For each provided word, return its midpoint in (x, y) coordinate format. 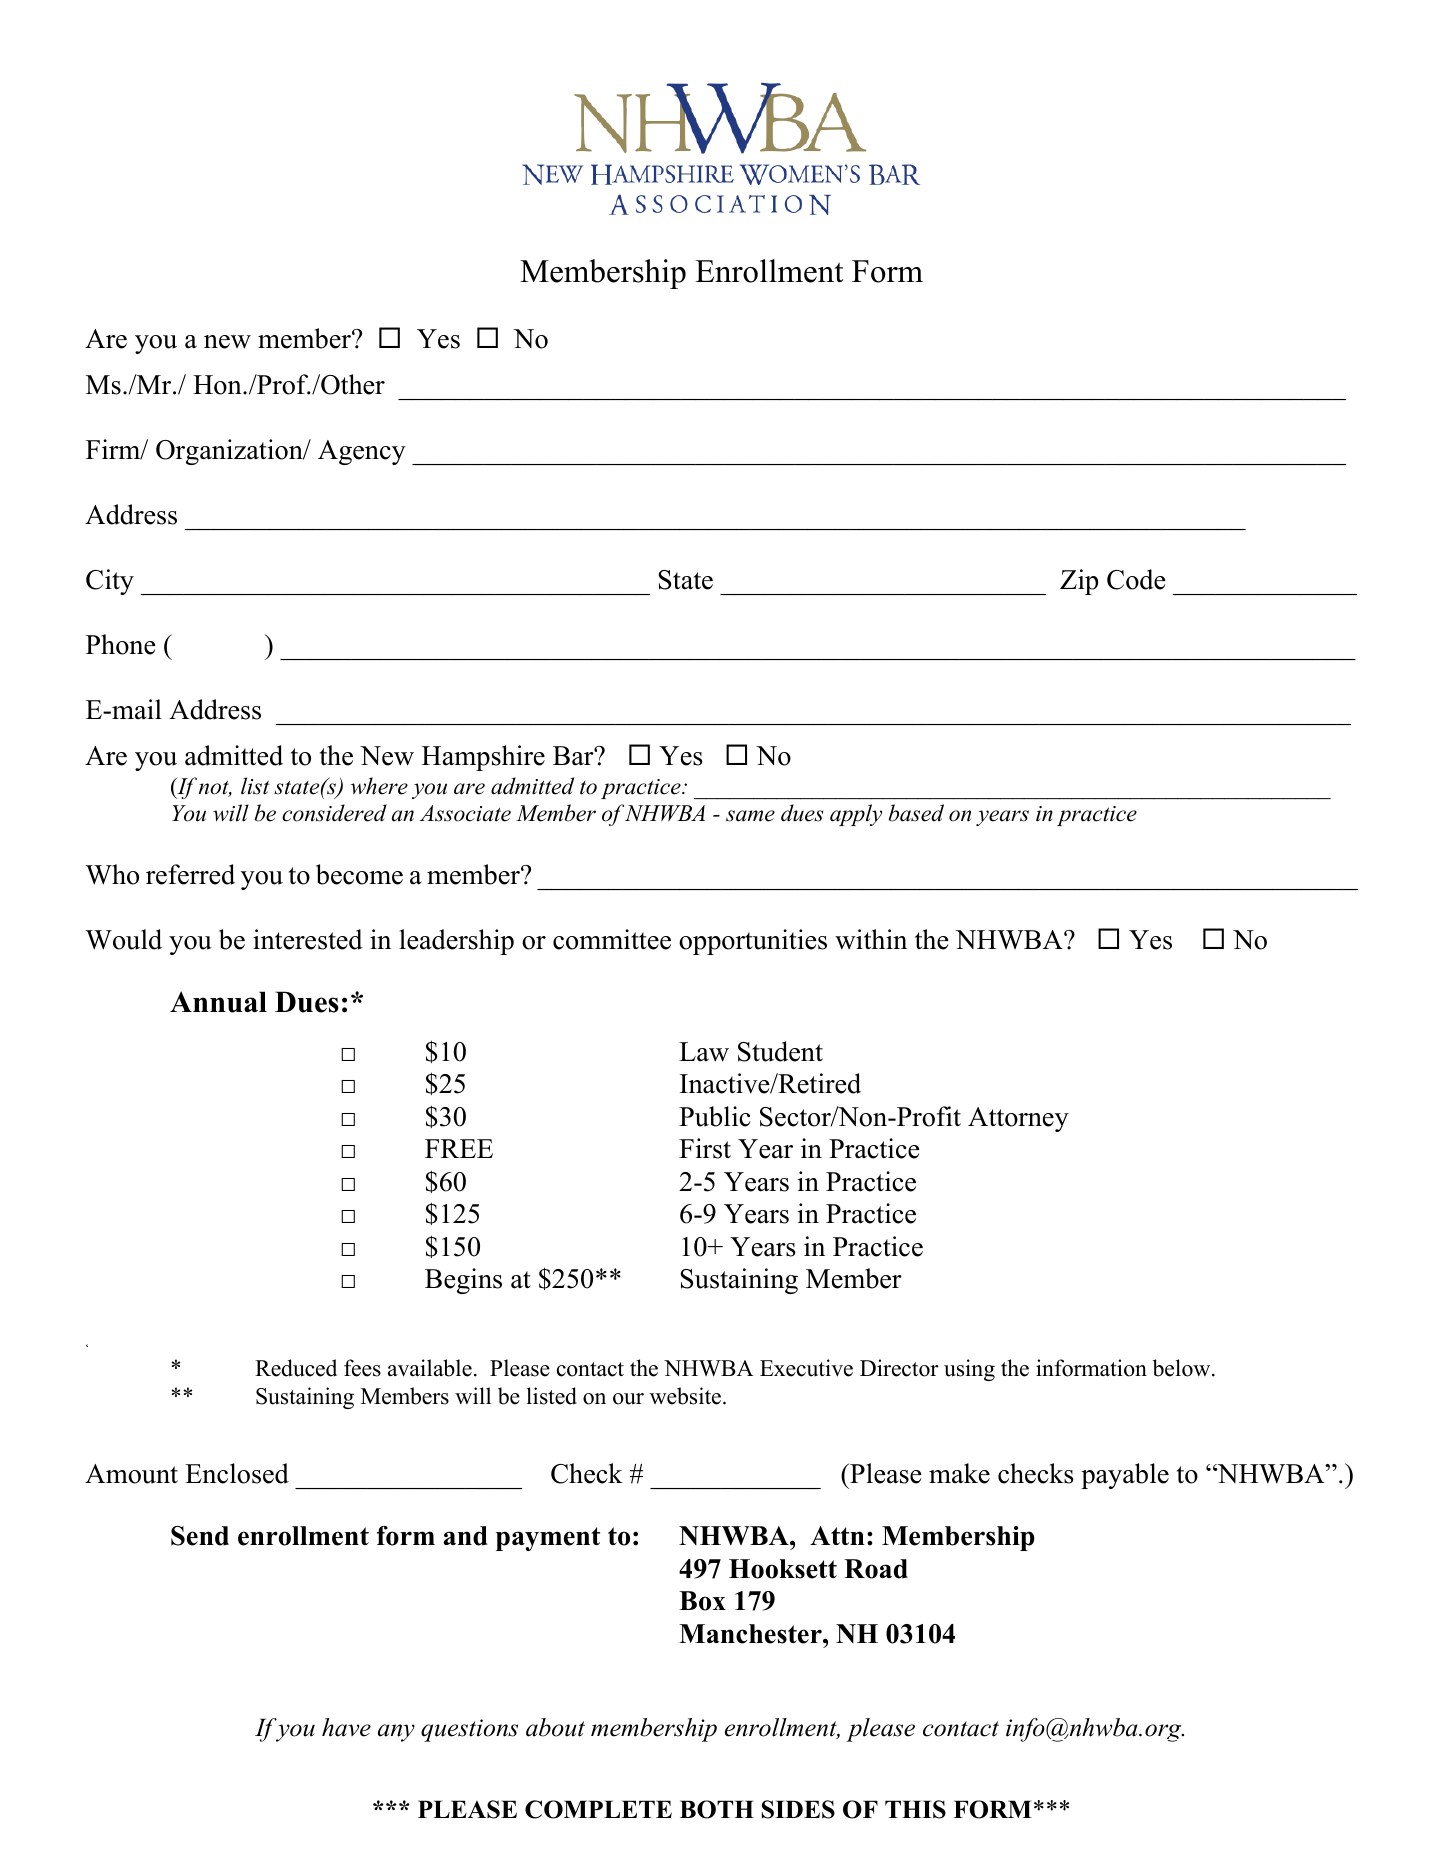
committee (612, 939)
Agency (362, 452)
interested (308, 939)
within (871, 939)
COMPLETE (598, 1809)
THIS (915, 1809)
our (628, 1399)
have (346, 1727)
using (969, 1370)
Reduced (296, 1368)
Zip (1079, 582)
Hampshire (483, 758)
